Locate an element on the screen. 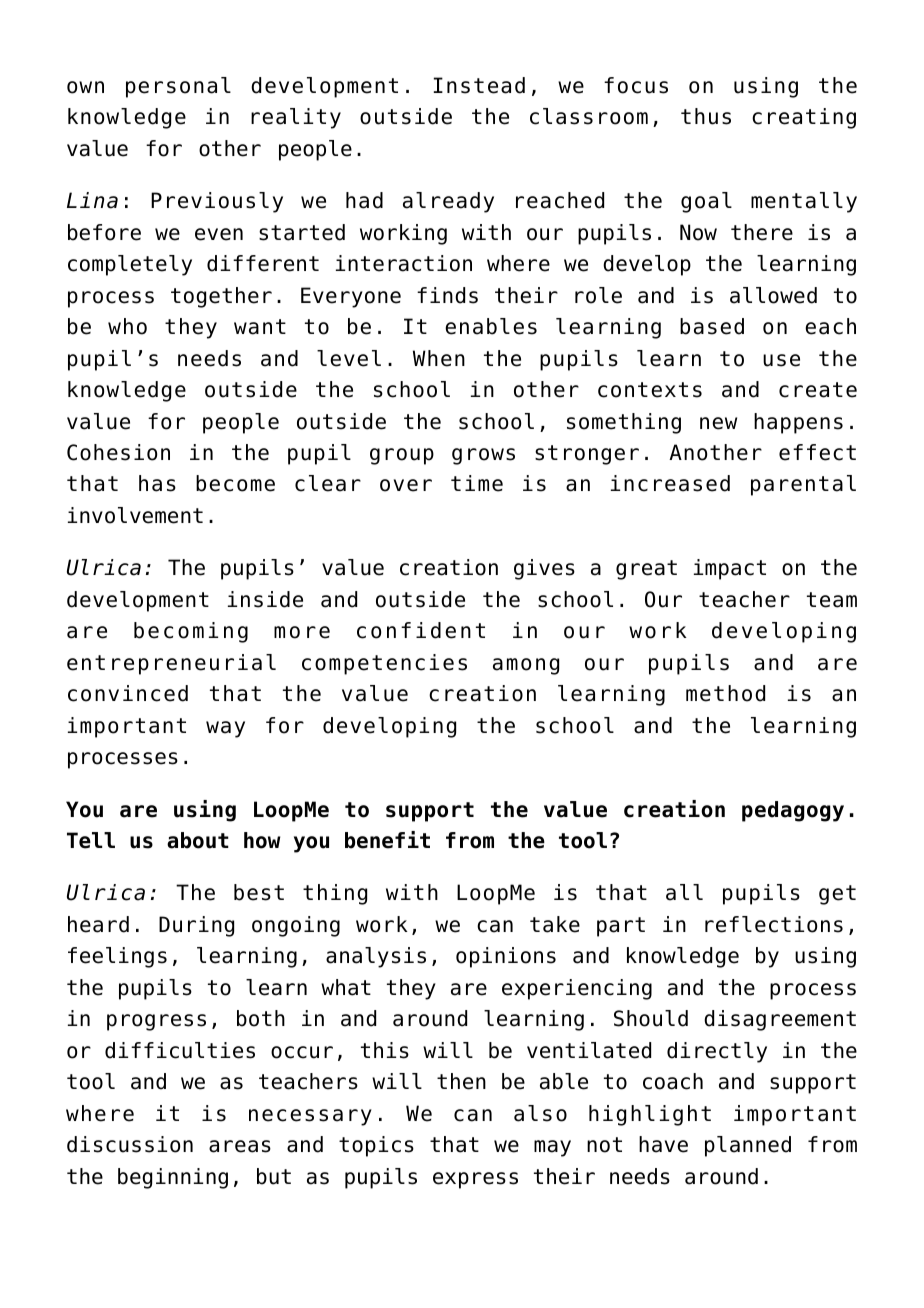 This screenshot has height=1308, width=924. thus is located at coordinates (706, 116).
